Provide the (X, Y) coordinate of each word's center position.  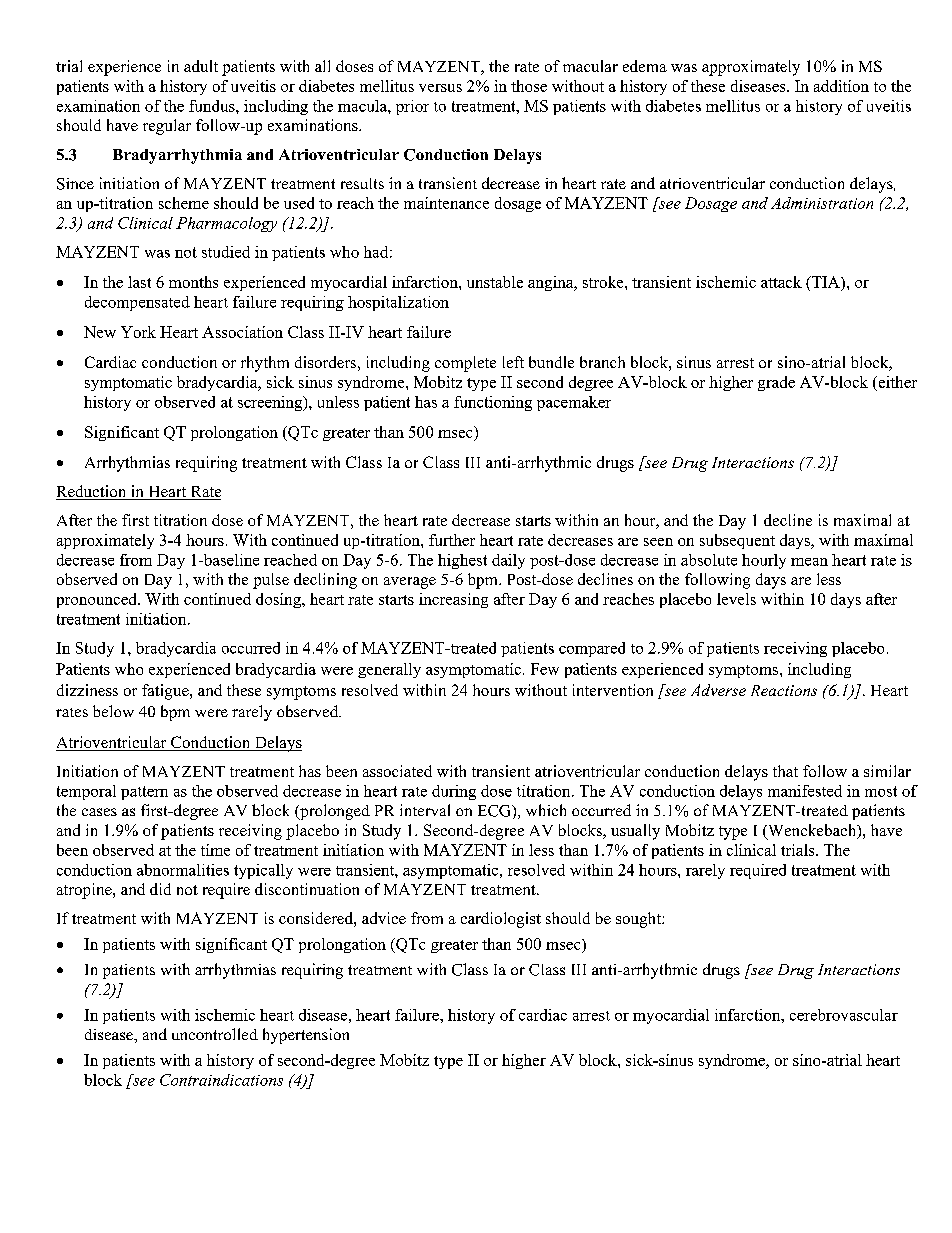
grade (776, 383)
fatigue (166, 692)
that (785, 771)
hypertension (306, 1036)
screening (271, 403)
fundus (213, 106)
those (529, 86)
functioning (493, 403)
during (454, 792)
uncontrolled (215, 1034)
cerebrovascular (844, 1015)
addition (841, 86)
